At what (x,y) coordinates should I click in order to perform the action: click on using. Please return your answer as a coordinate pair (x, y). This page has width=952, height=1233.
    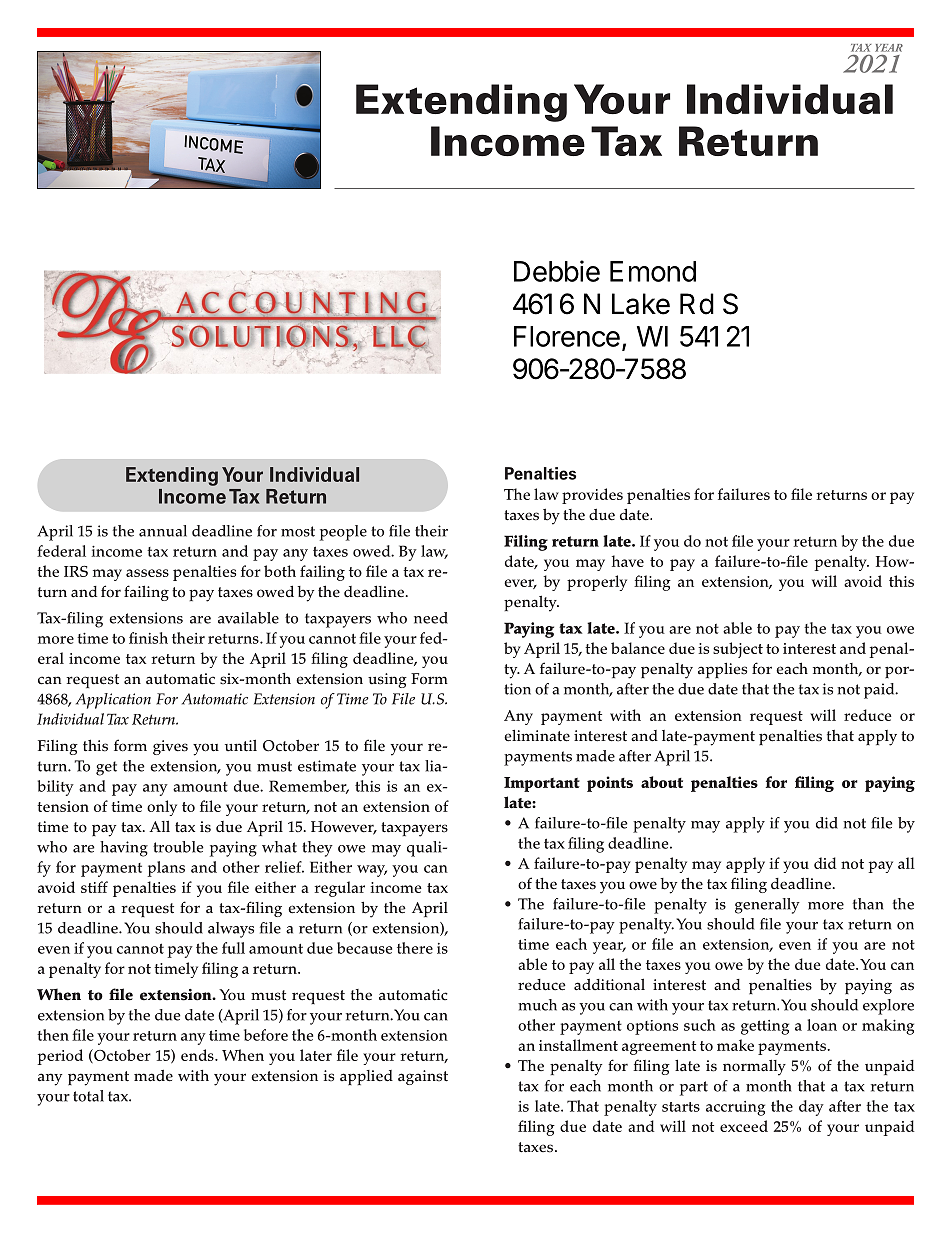
    Looking at the image, I should click on (387, 680).
